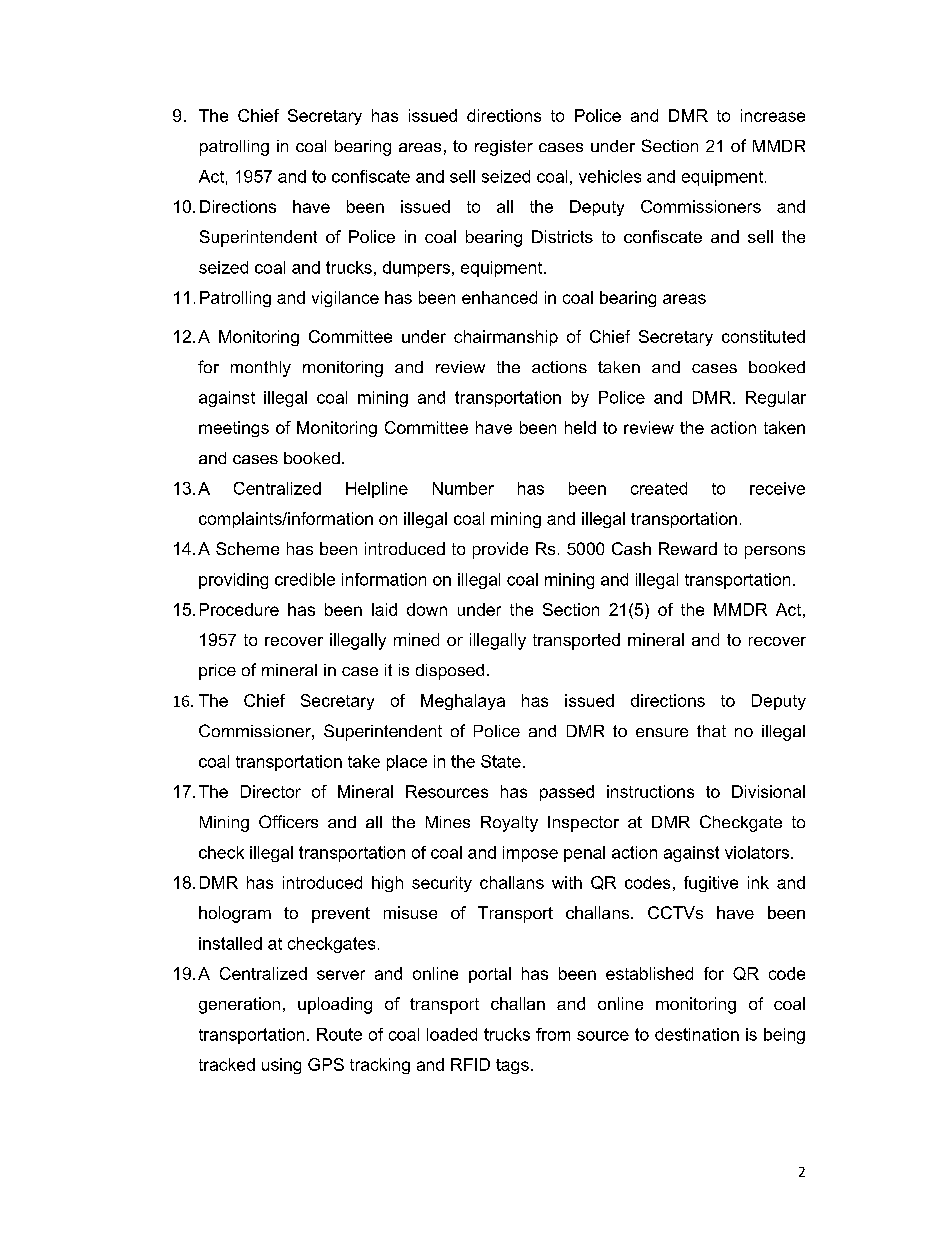 The height and width of the image is (1233, 952). I want to click on constituted, so click(763, 336).
